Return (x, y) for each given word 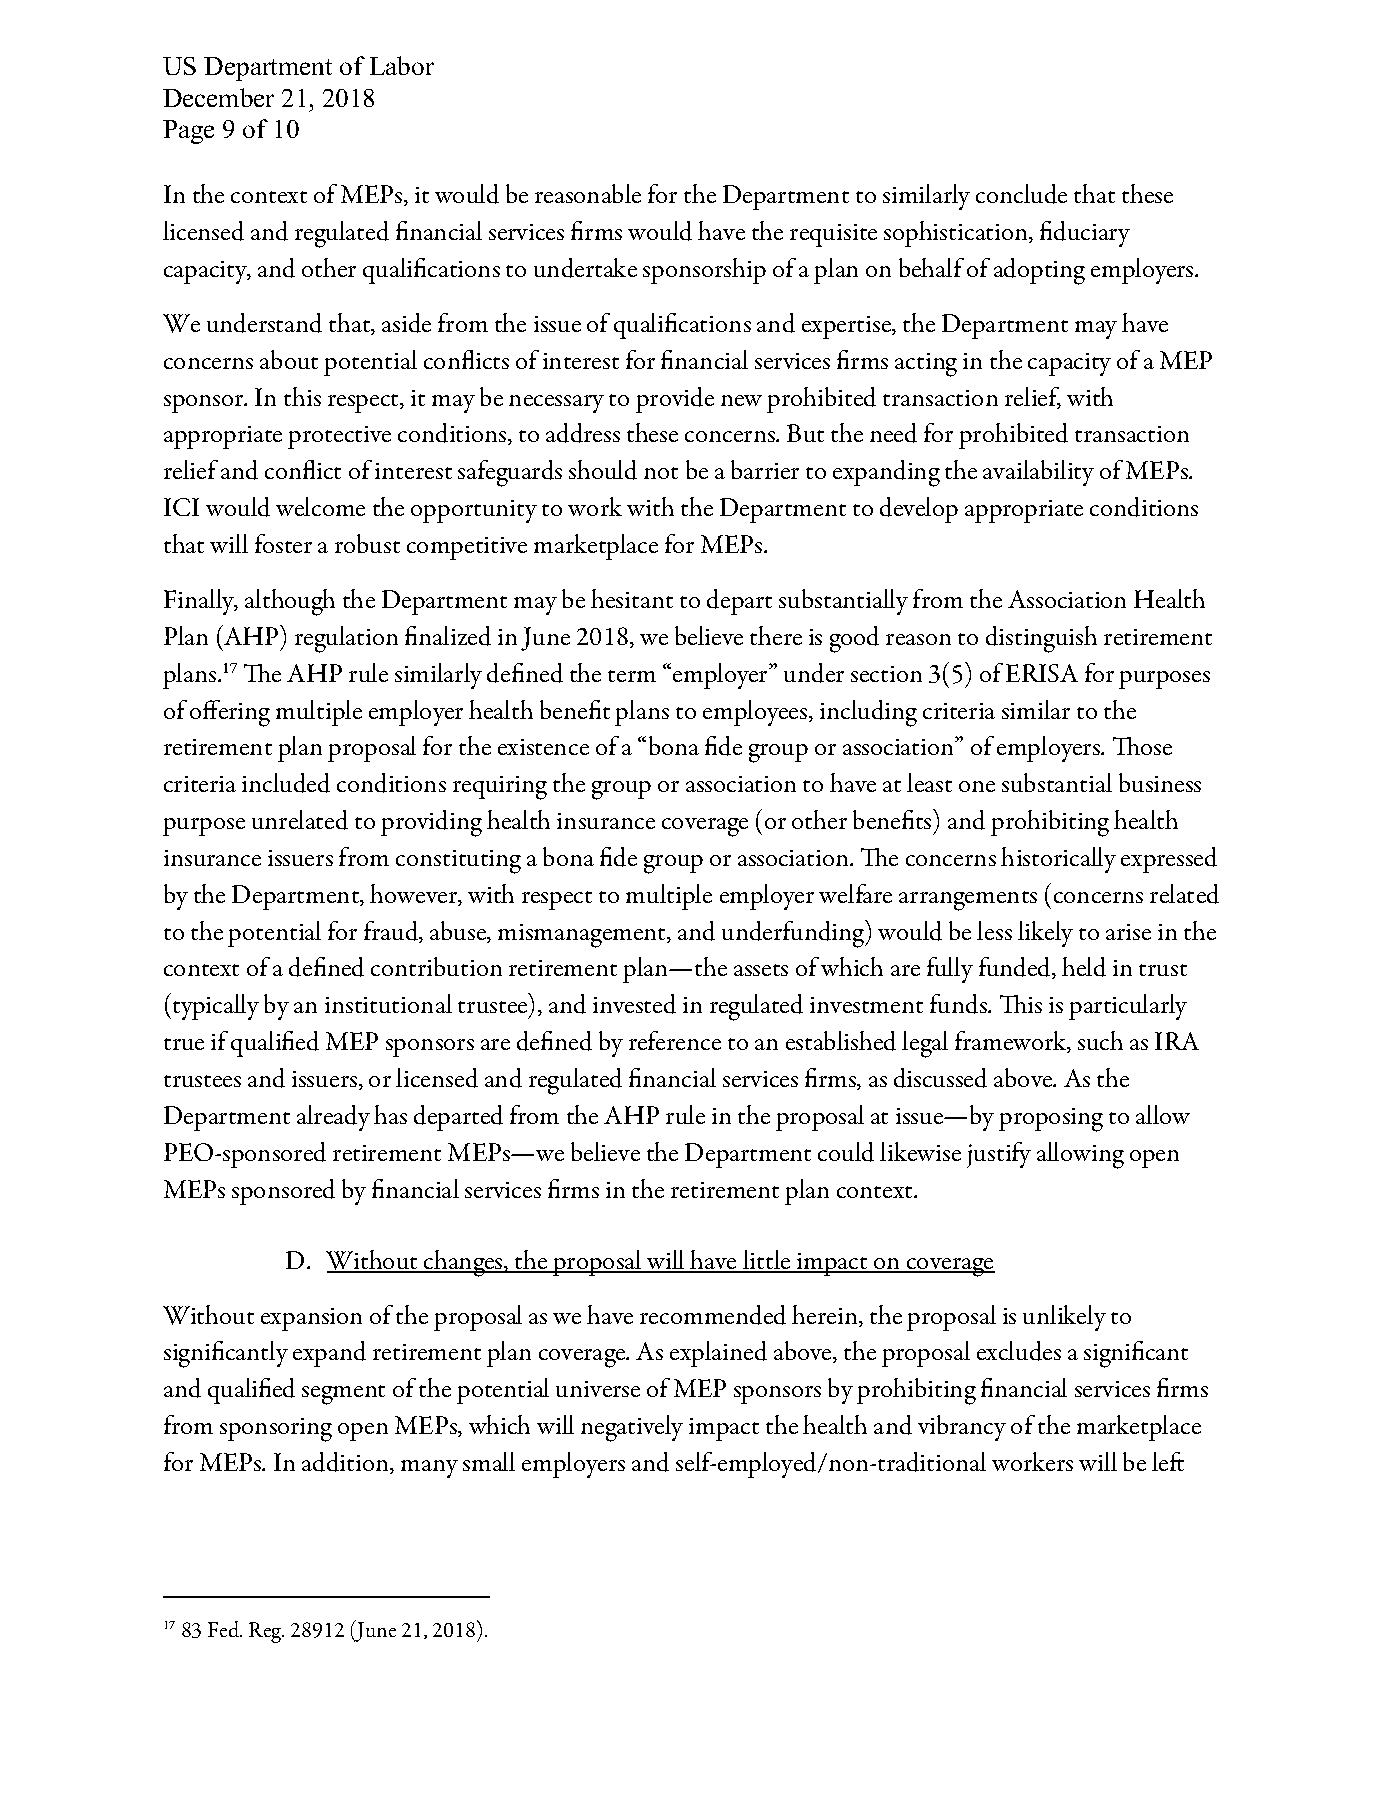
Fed (225, 1629)
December (218, 97)
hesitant (632, 598)
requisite (833, 235)
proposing (1051, 1120)
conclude (1021, 194)
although (290, 602)
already (333, 1118)
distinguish (1041, 639)
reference (675, 1040)
